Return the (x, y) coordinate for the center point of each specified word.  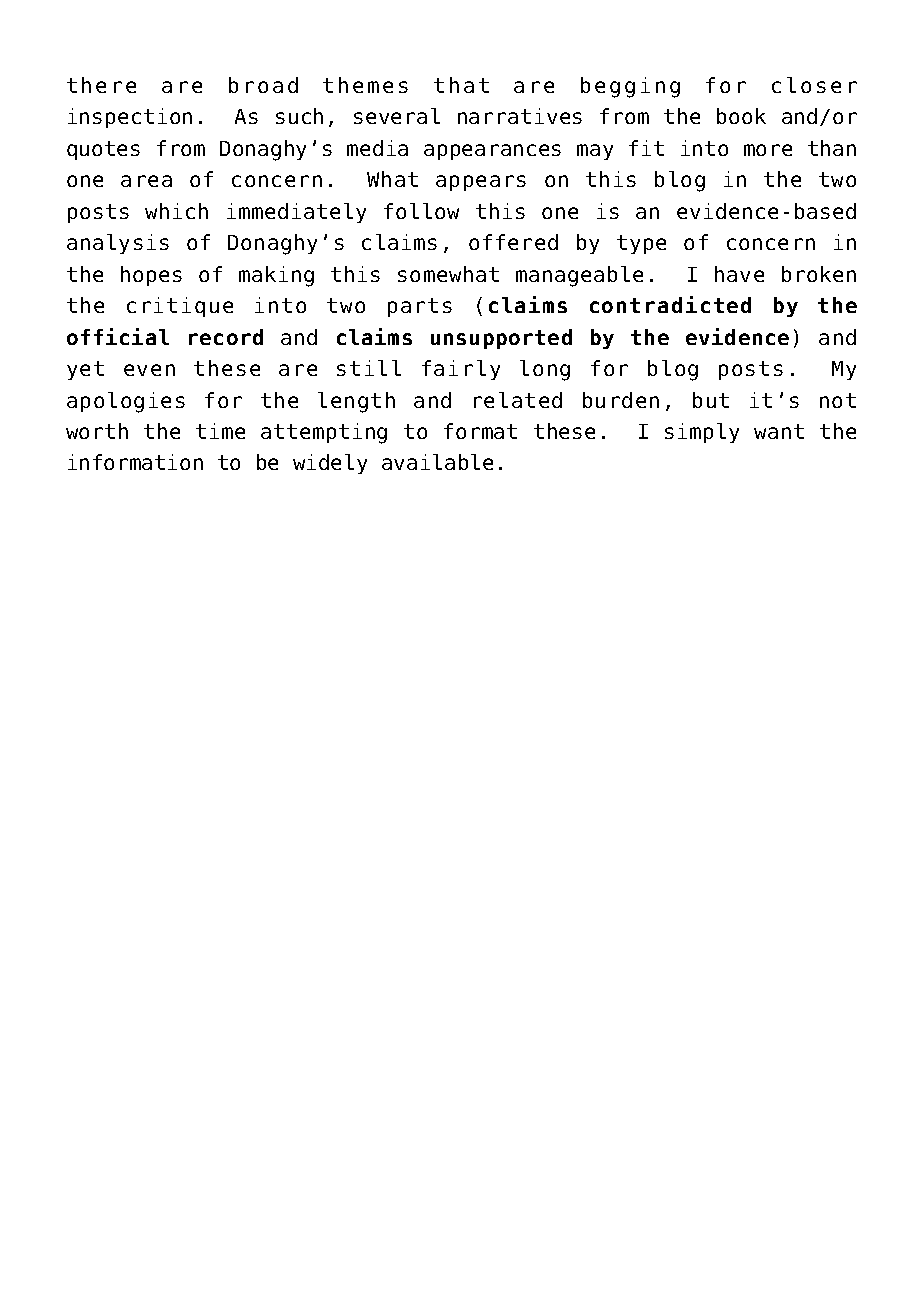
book (741, 116)
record (226, 337)
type (641, 244)
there (101, 85)
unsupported (501, 339)
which (176, 211)
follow (421, 211)
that (461, 85)
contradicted (670, 304)
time (220, 431)
